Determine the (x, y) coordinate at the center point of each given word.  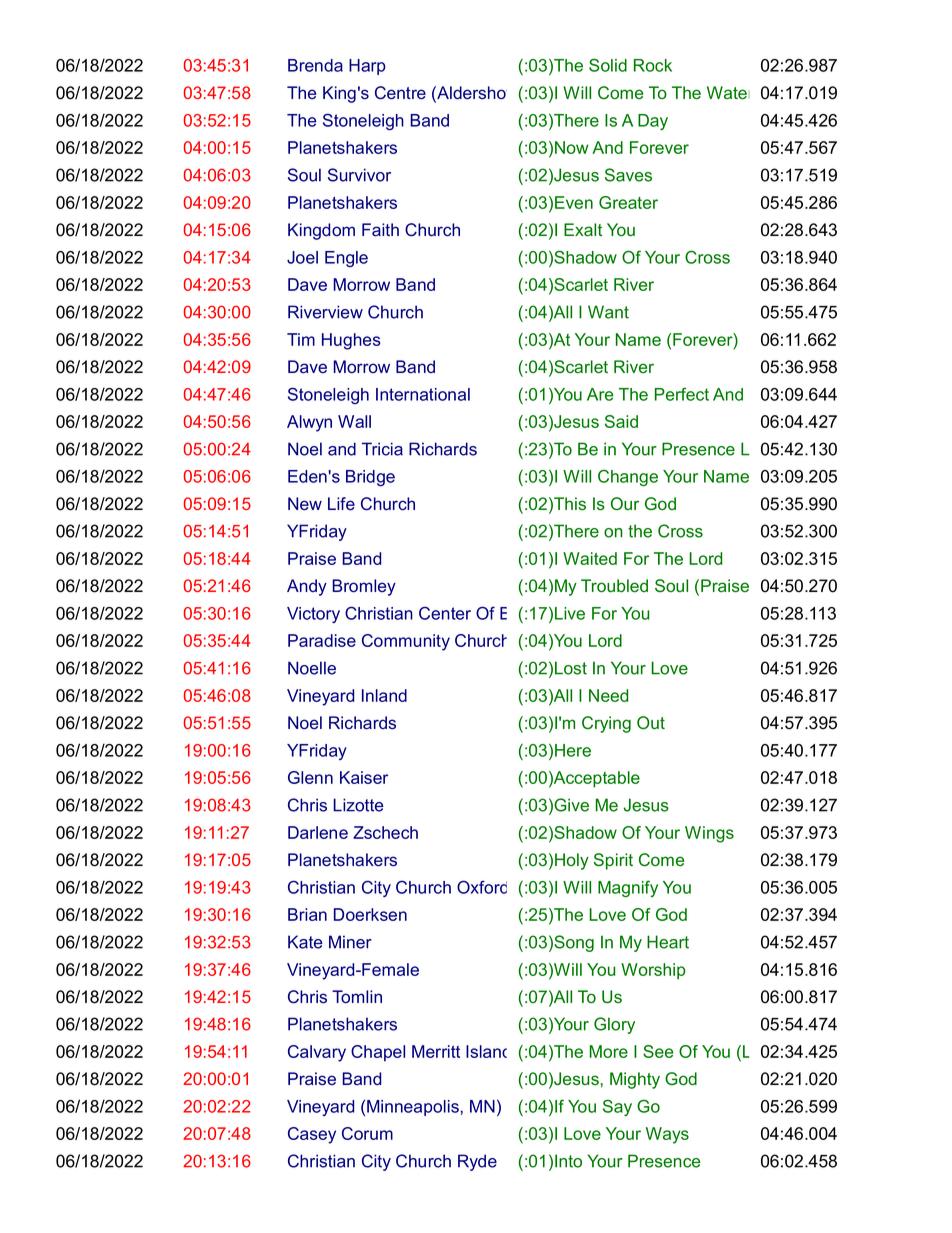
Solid (608, 65)
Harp (367, 67)
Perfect (682, 394)
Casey (312, 1135)
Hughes (351, 341)
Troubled (614, 586)
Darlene (318, 832)
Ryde (477, 1162)
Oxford (482, 887)
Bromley (364, 587)
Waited (590, 558)
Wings (709, 834)
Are (600, 394)
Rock (653, 65)
